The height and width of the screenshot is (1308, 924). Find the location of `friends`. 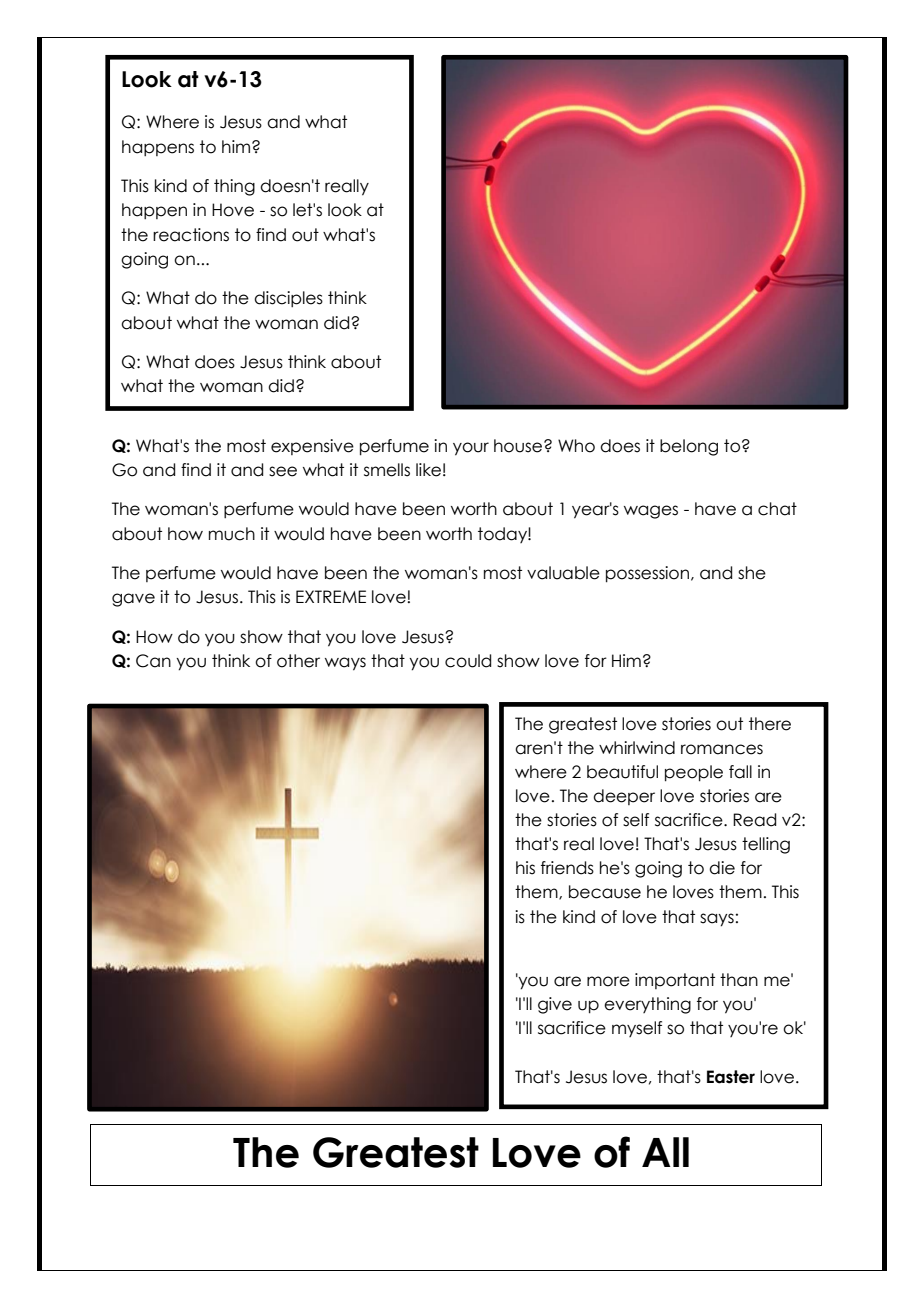

friends is located at coordinates (567, 868).
